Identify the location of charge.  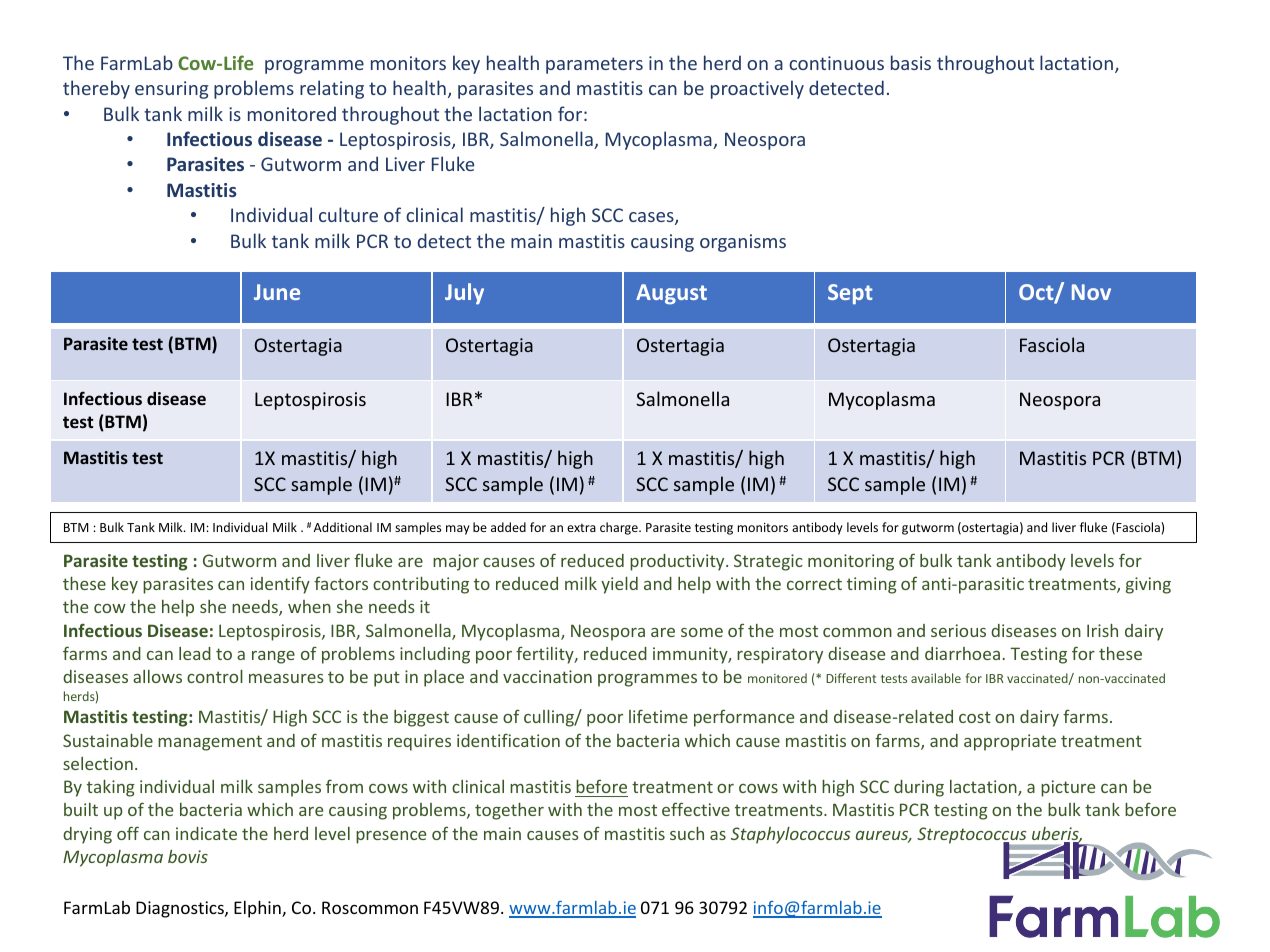
(620, 528).
